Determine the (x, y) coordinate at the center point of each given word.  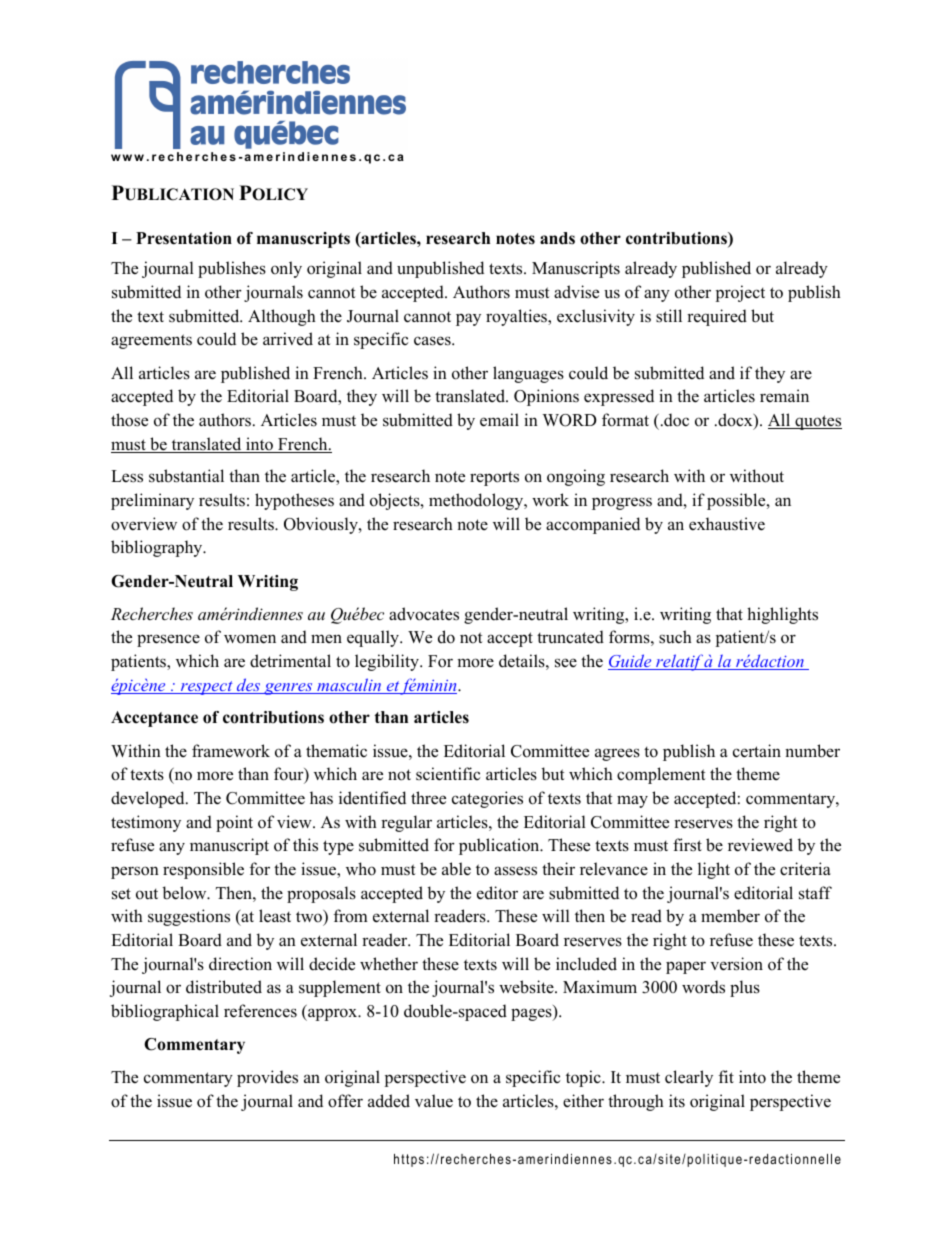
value (434, 1101)
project (740, 293)
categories (487, 799)
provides (267, 1078)
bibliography (158, 548)
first (687, 845)
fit (726, 1076)
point (234, 823)
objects (396, 501)
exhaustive (727, 524)
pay (468, 319)
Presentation (184, 238)
